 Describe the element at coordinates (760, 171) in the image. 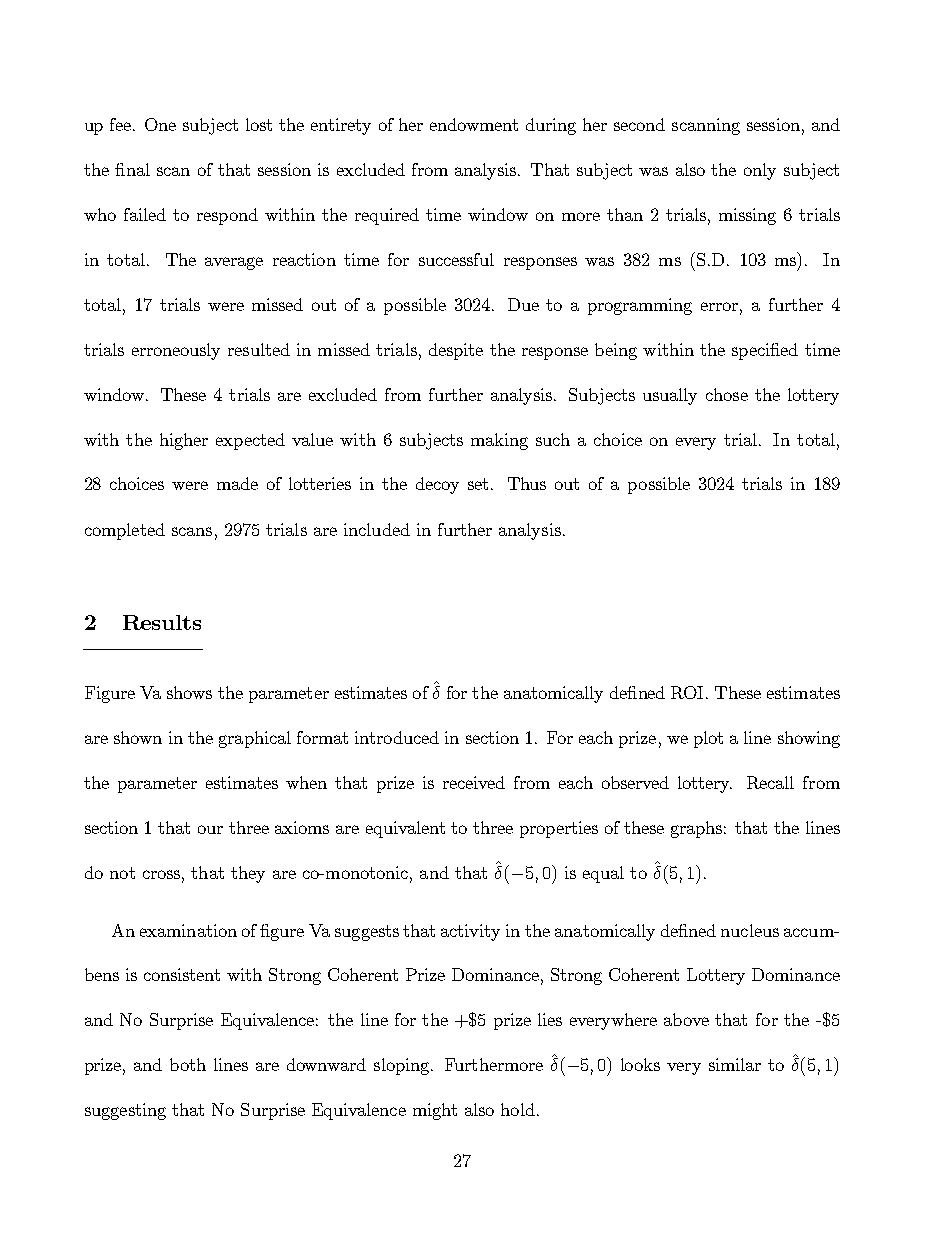

I see `only` at that location.
